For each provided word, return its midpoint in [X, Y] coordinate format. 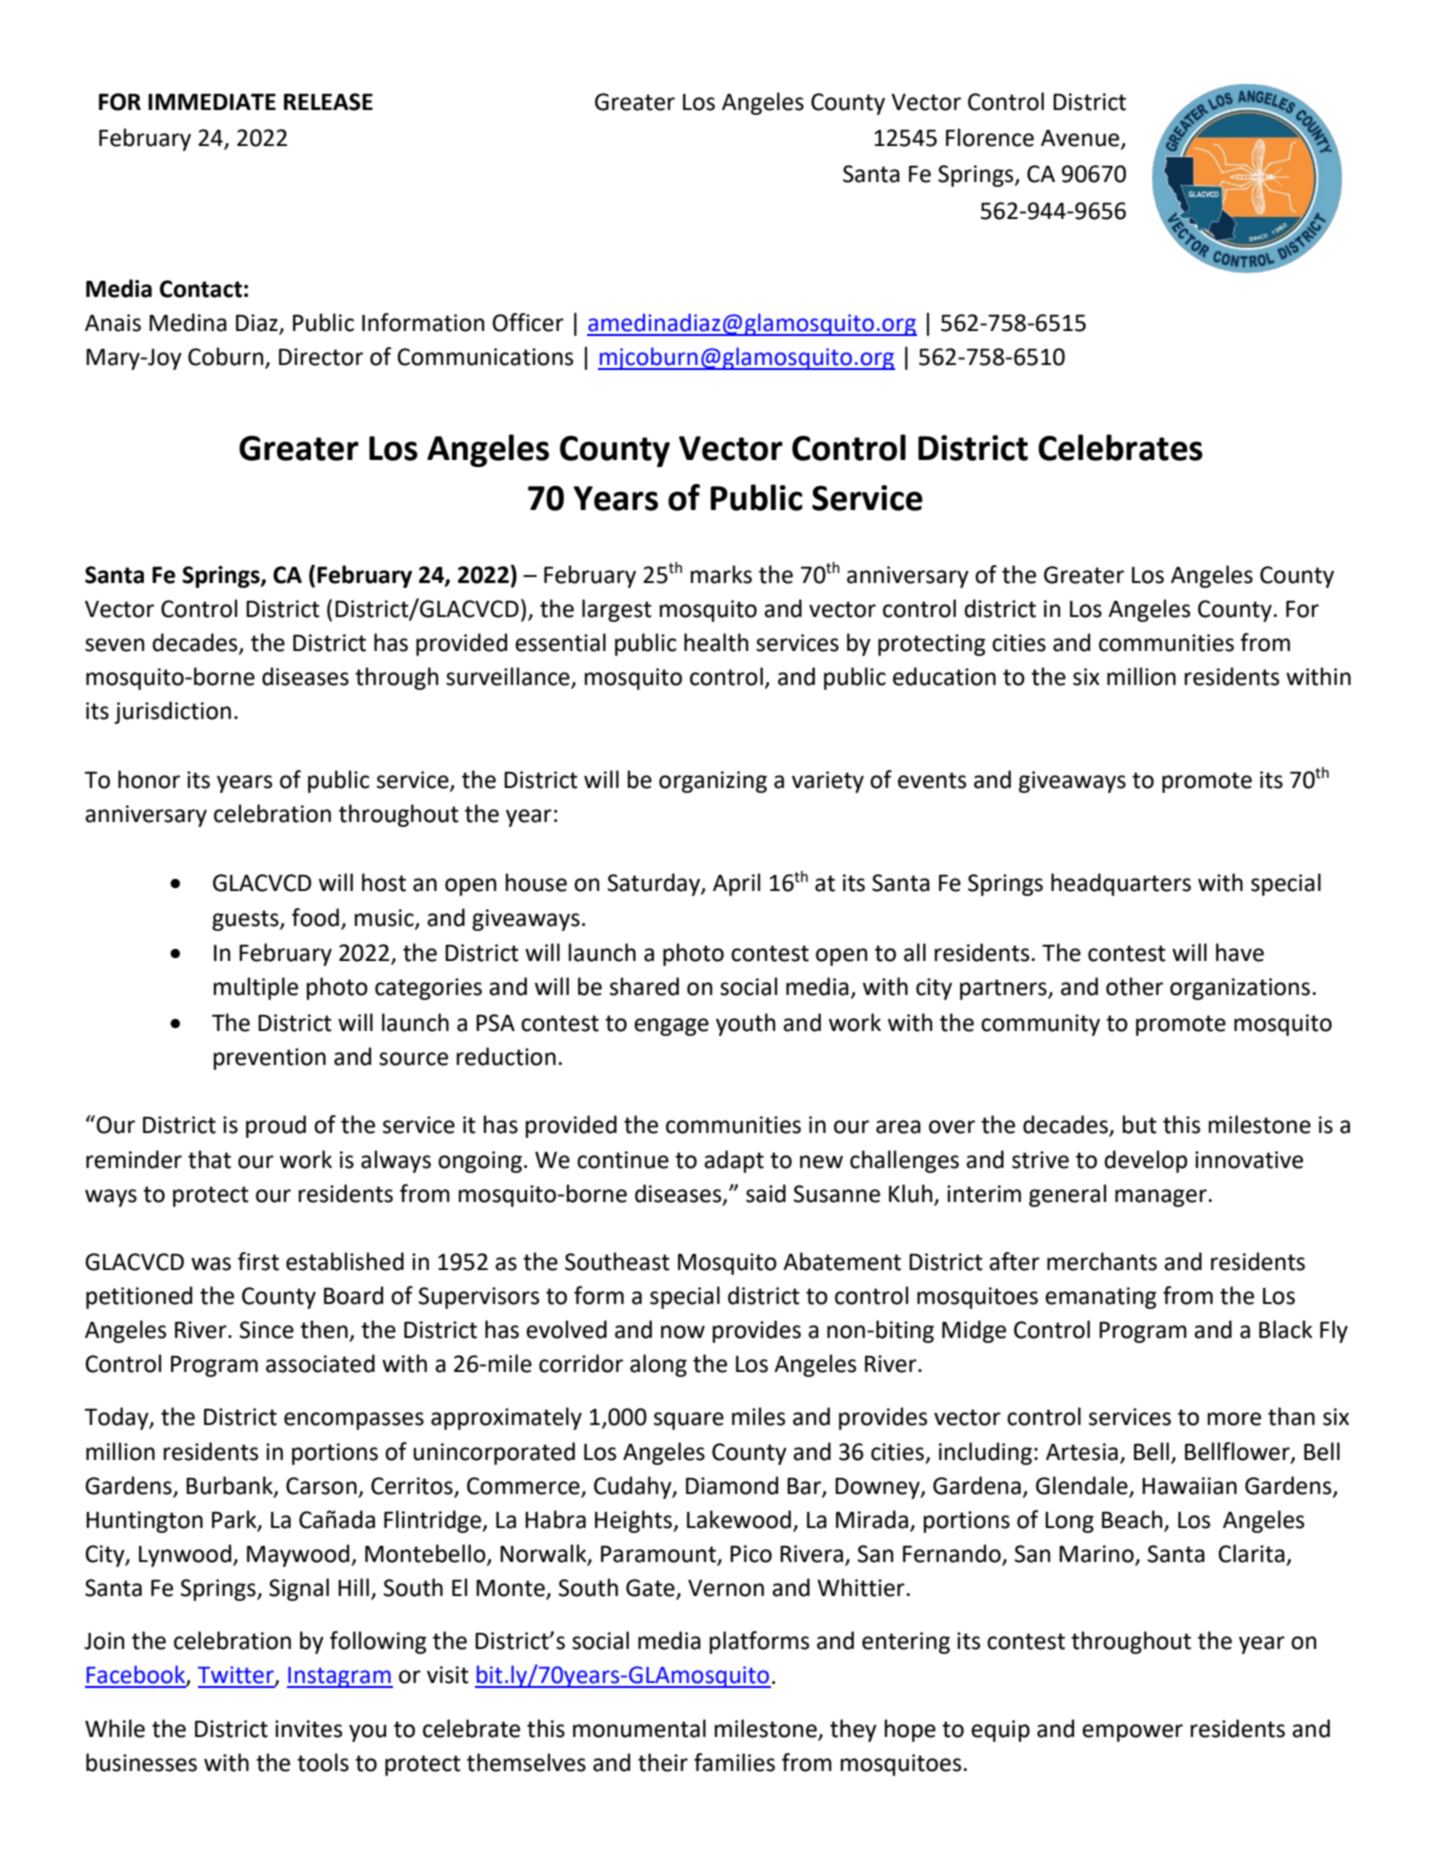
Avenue [1081, 139]
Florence [990, 137]
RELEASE [328, 102]
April [736, 884]
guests [246, 920]
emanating [1100, 1298]
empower [1132, 1733]
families [734, 1762]
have [1240, 952]
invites [308, 1729]
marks [721, 574]
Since [267, 1330]
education [944, 676]
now [683, 1332]
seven [114, 645]
